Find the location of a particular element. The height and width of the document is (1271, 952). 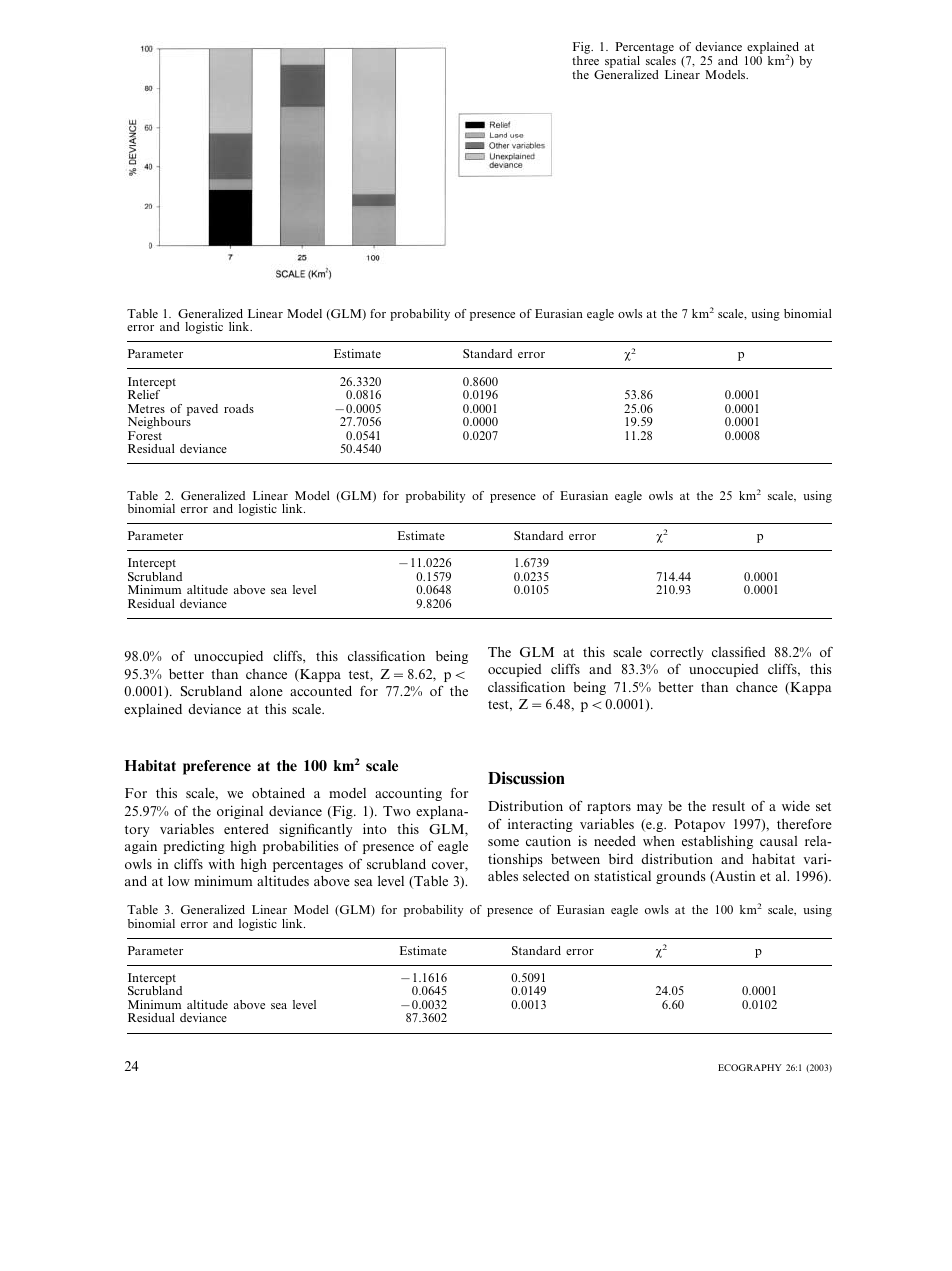

Relief is located at coordinates (144, 394).
